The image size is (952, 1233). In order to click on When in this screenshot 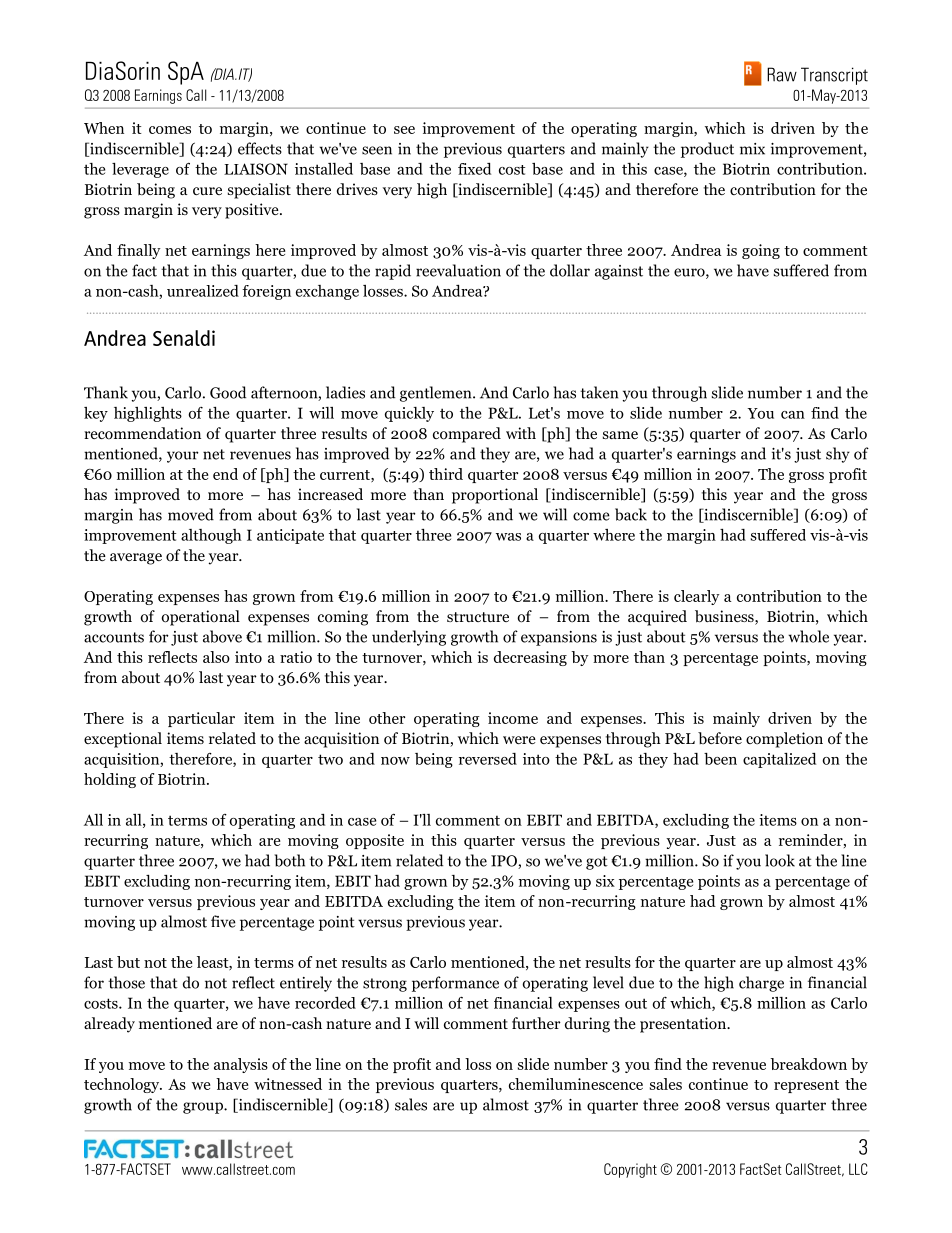, I will do `click(104, 128)`.
